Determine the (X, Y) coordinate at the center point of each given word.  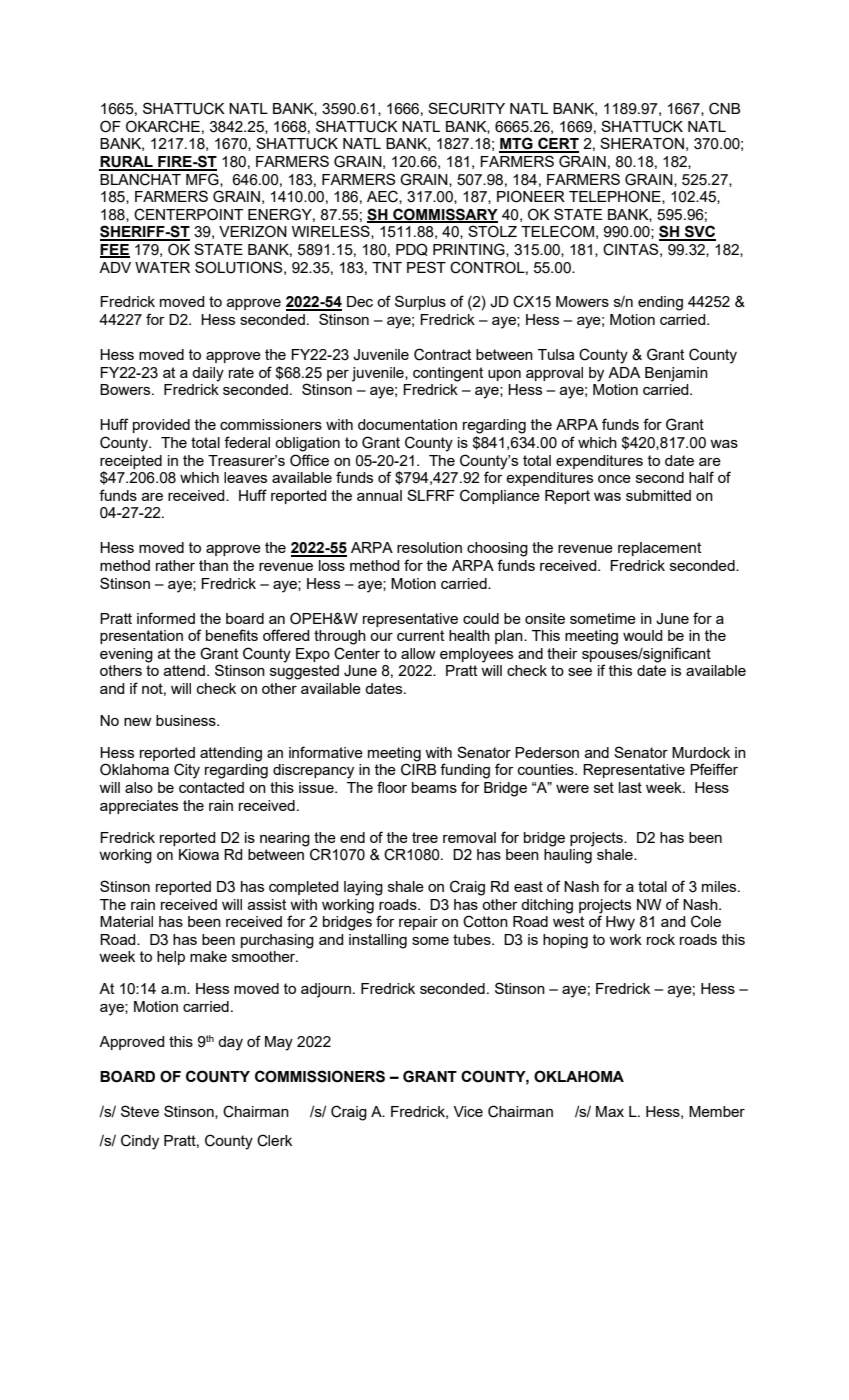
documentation (407, 424)
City (187, 771)
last (630, 787)
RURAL (127, 163)
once (614, 479)
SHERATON (642, 143)
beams (434, 787)
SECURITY (466, 108)
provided (161, 426)
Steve (140, 1111)
